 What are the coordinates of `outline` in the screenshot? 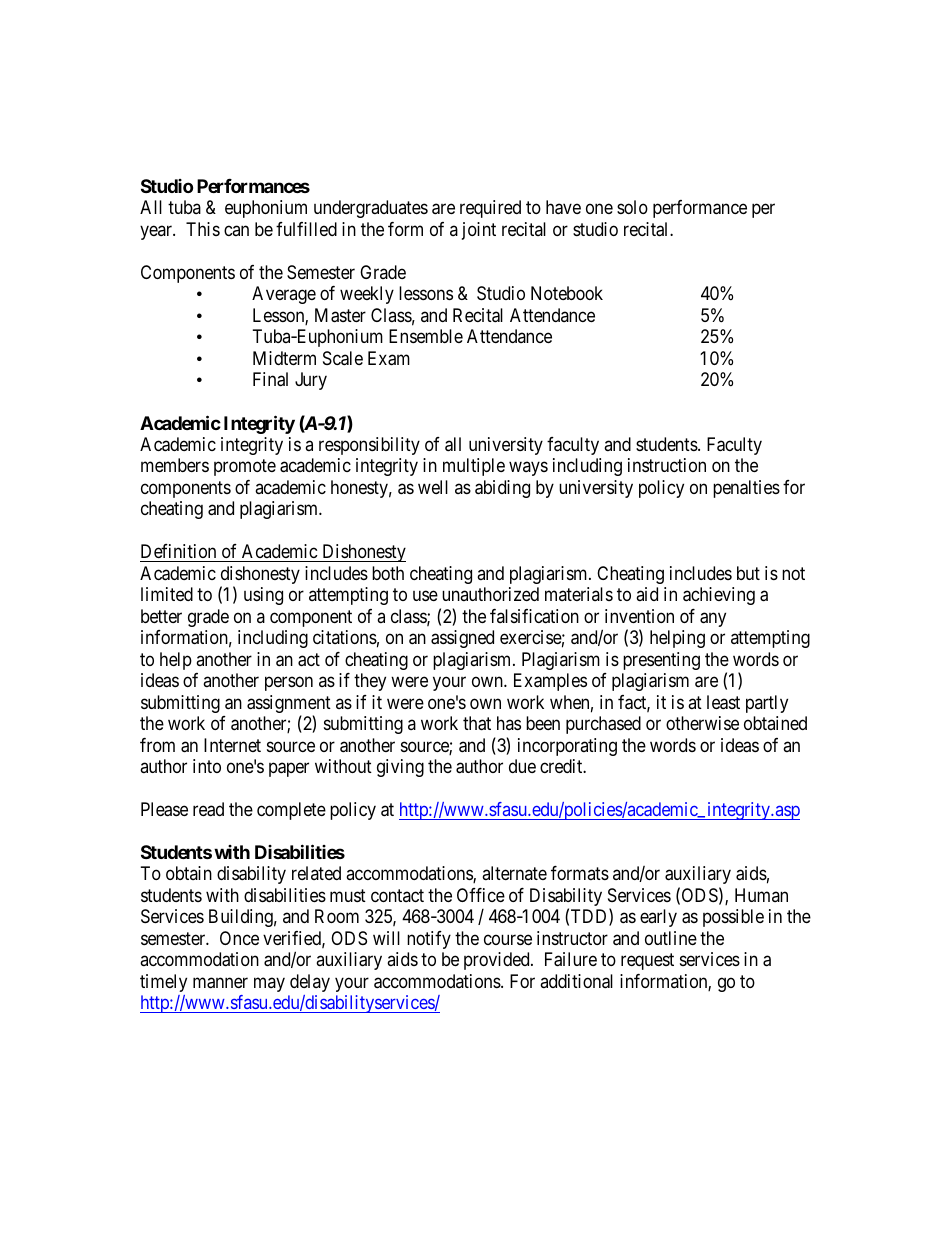 It's located at (671, 938).
